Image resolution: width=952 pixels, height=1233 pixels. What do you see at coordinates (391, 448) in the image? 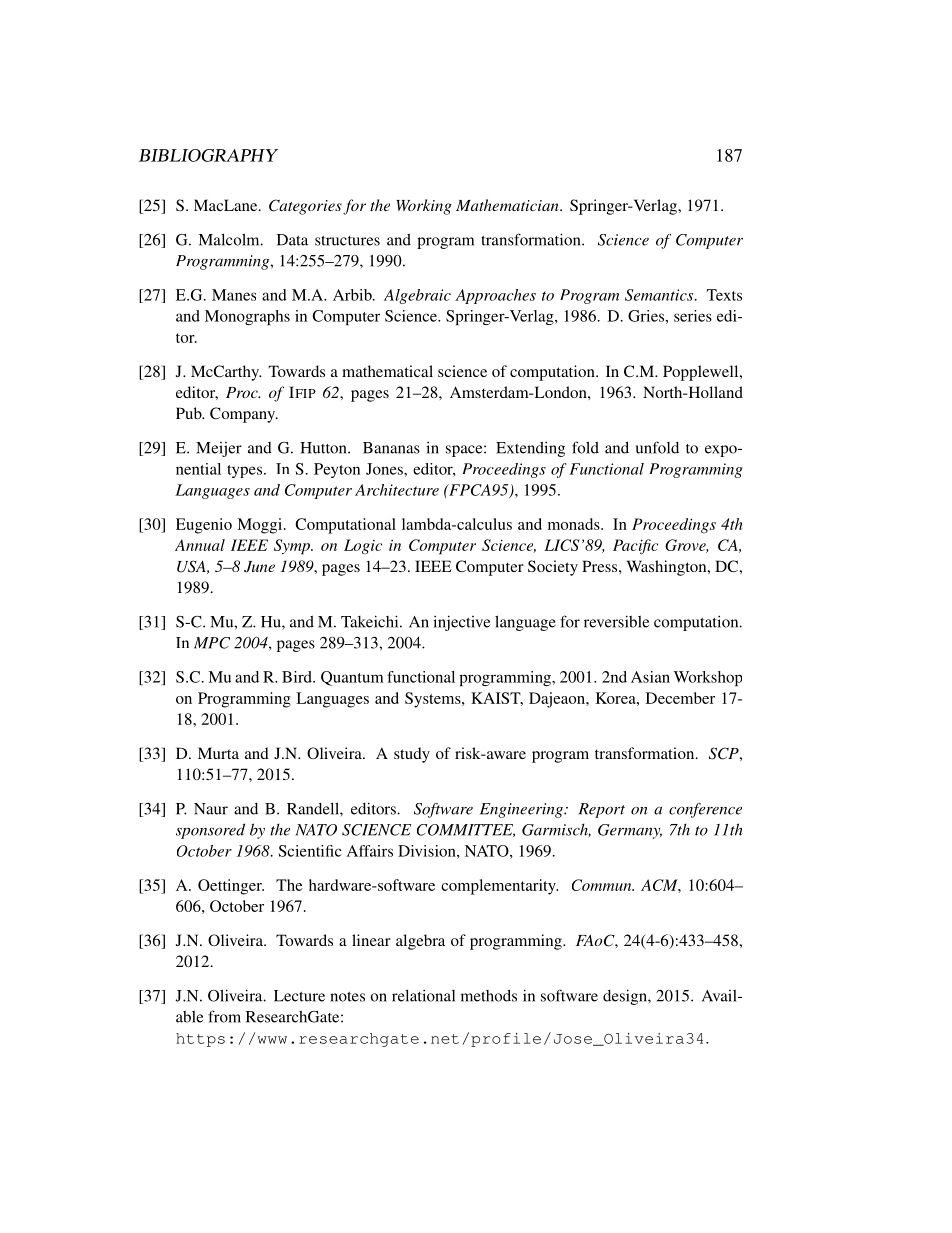
I see `Bananas` at bounding box center [391, 448].
